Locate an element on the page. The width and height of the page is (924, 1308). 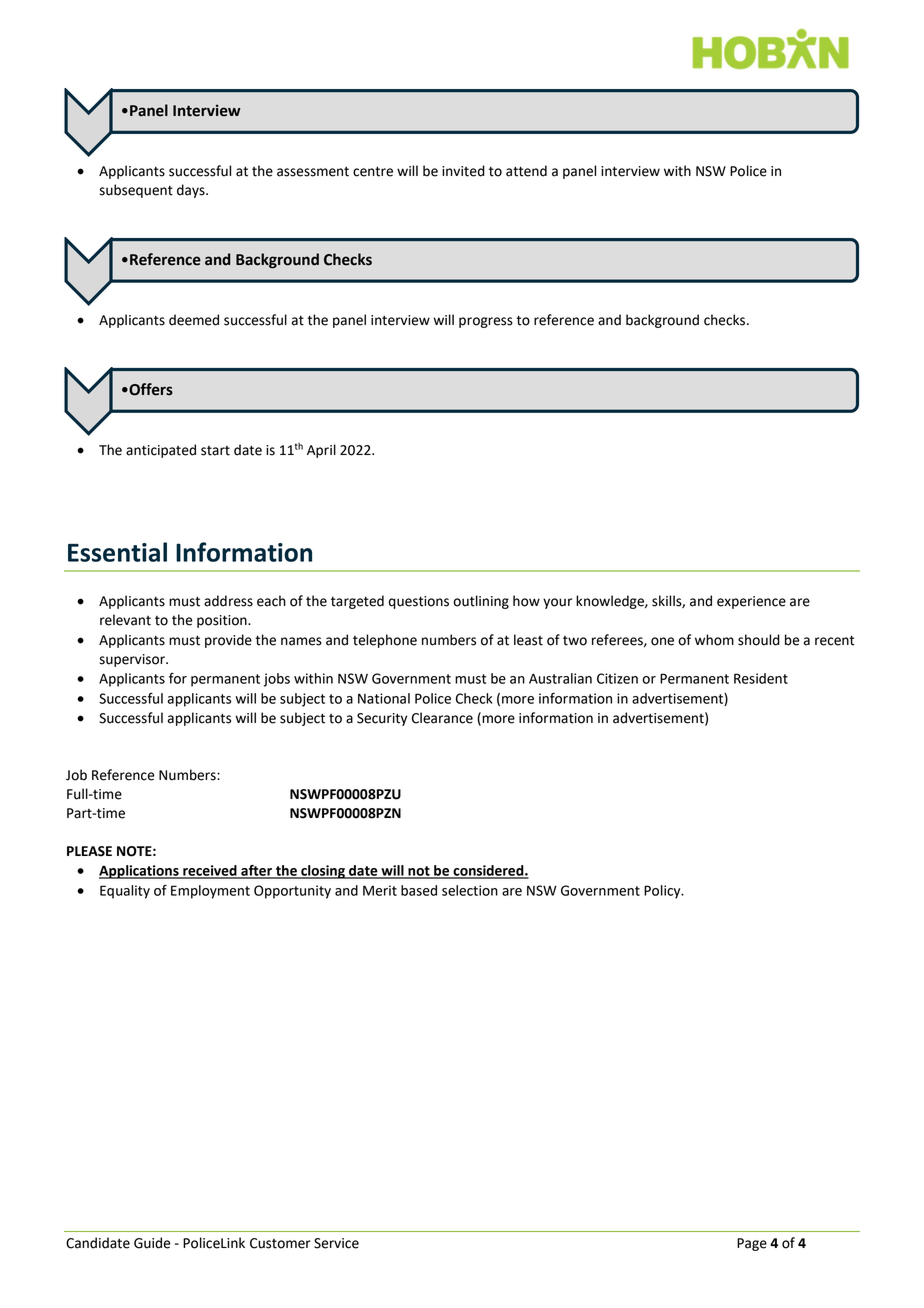
Policy is located at coordinates (663, 892).
